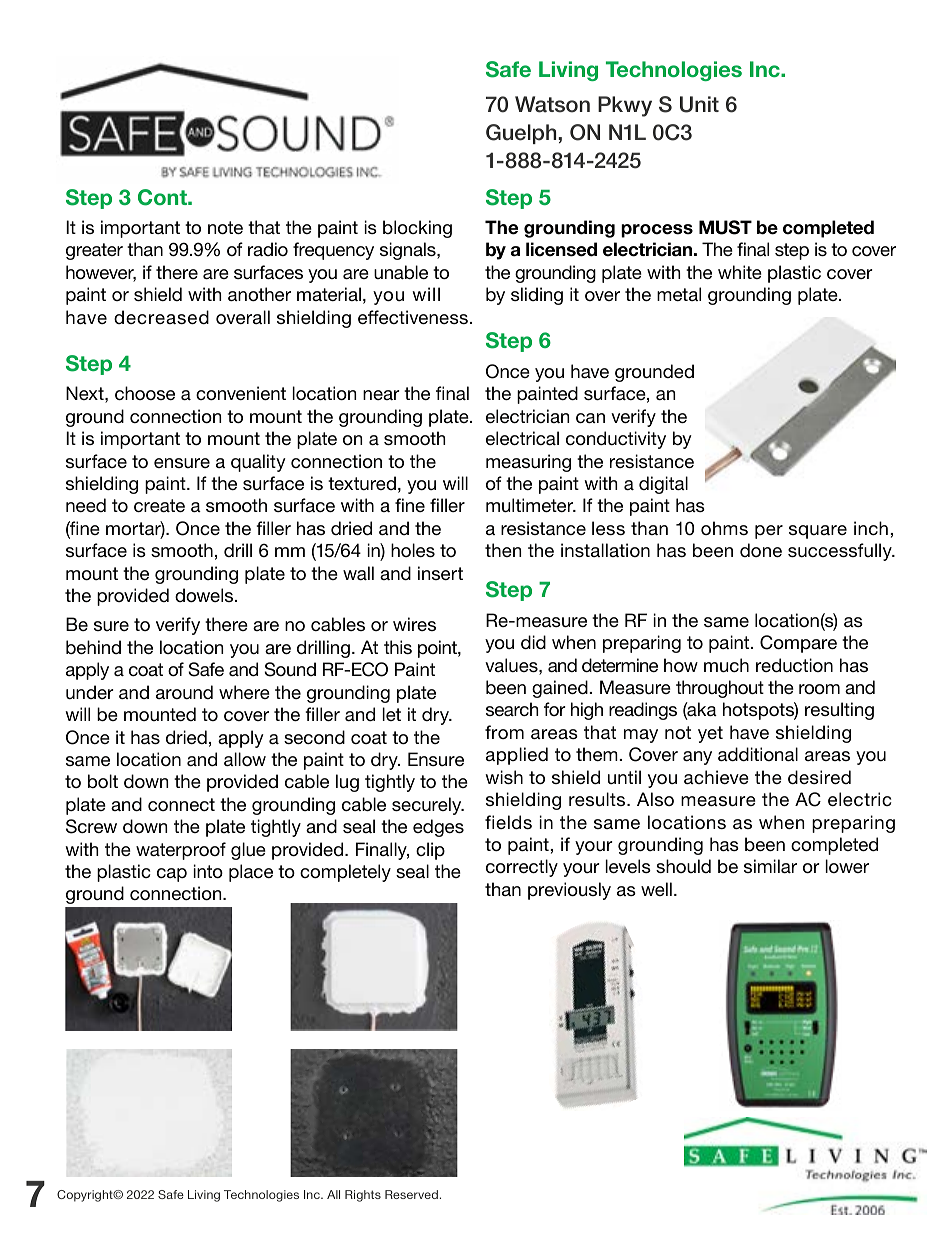 The width and height of the image is (952, 1233). What do you see at coordinates (184, 692) in the image?
I see `around` at bounding box center [184, 692].
